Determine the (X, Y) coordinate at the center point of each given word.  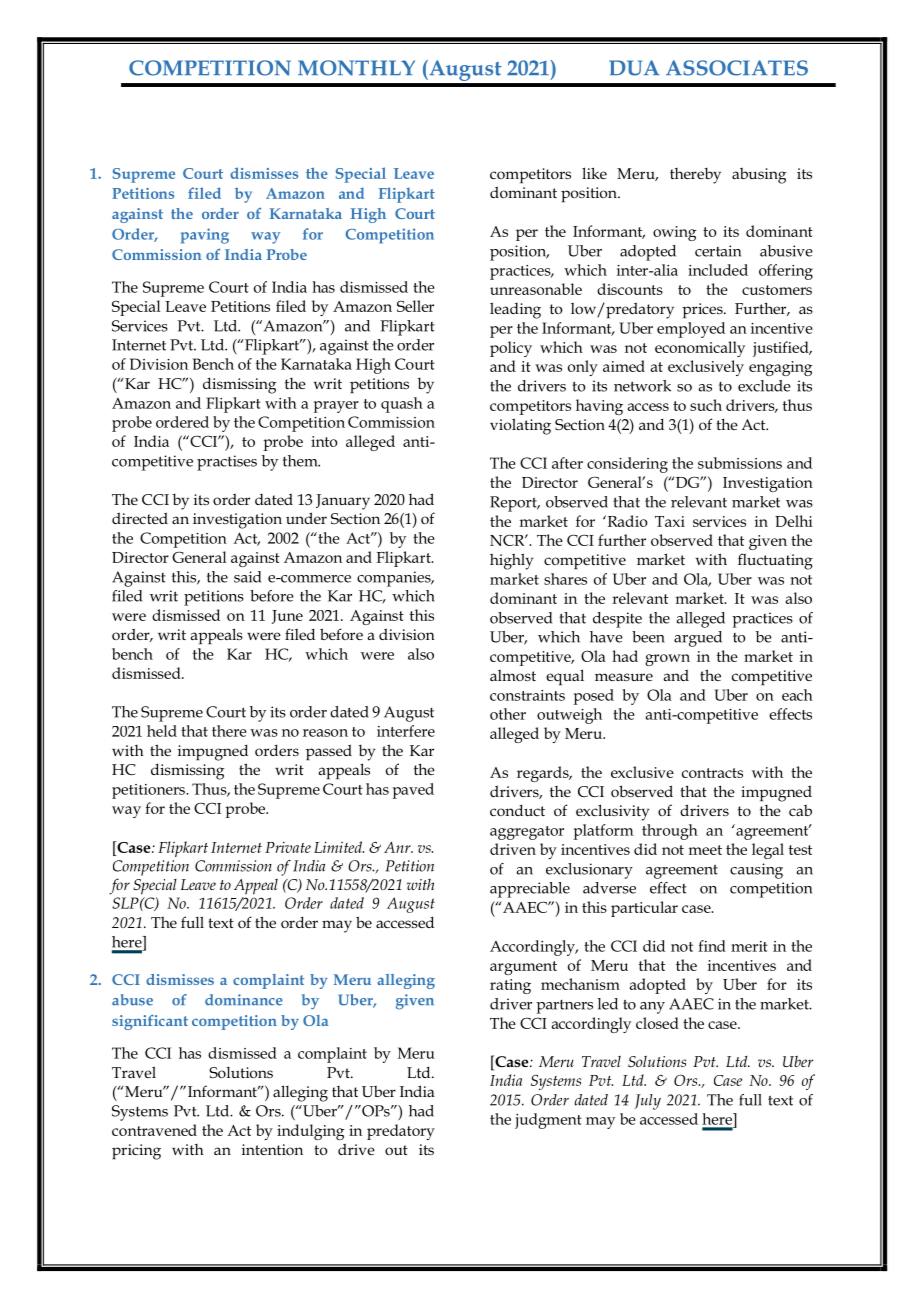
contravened (154, 1130)
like (594, 173)
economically (700, 349)
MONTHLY (356, 68)
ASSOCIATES (737, 68)
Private (288, 847)
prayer (336, 407)
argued (698, 639)
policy (511, 349)
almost (513, 675)
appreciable (530, 890)
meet (705, 850)
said (247, 577)
